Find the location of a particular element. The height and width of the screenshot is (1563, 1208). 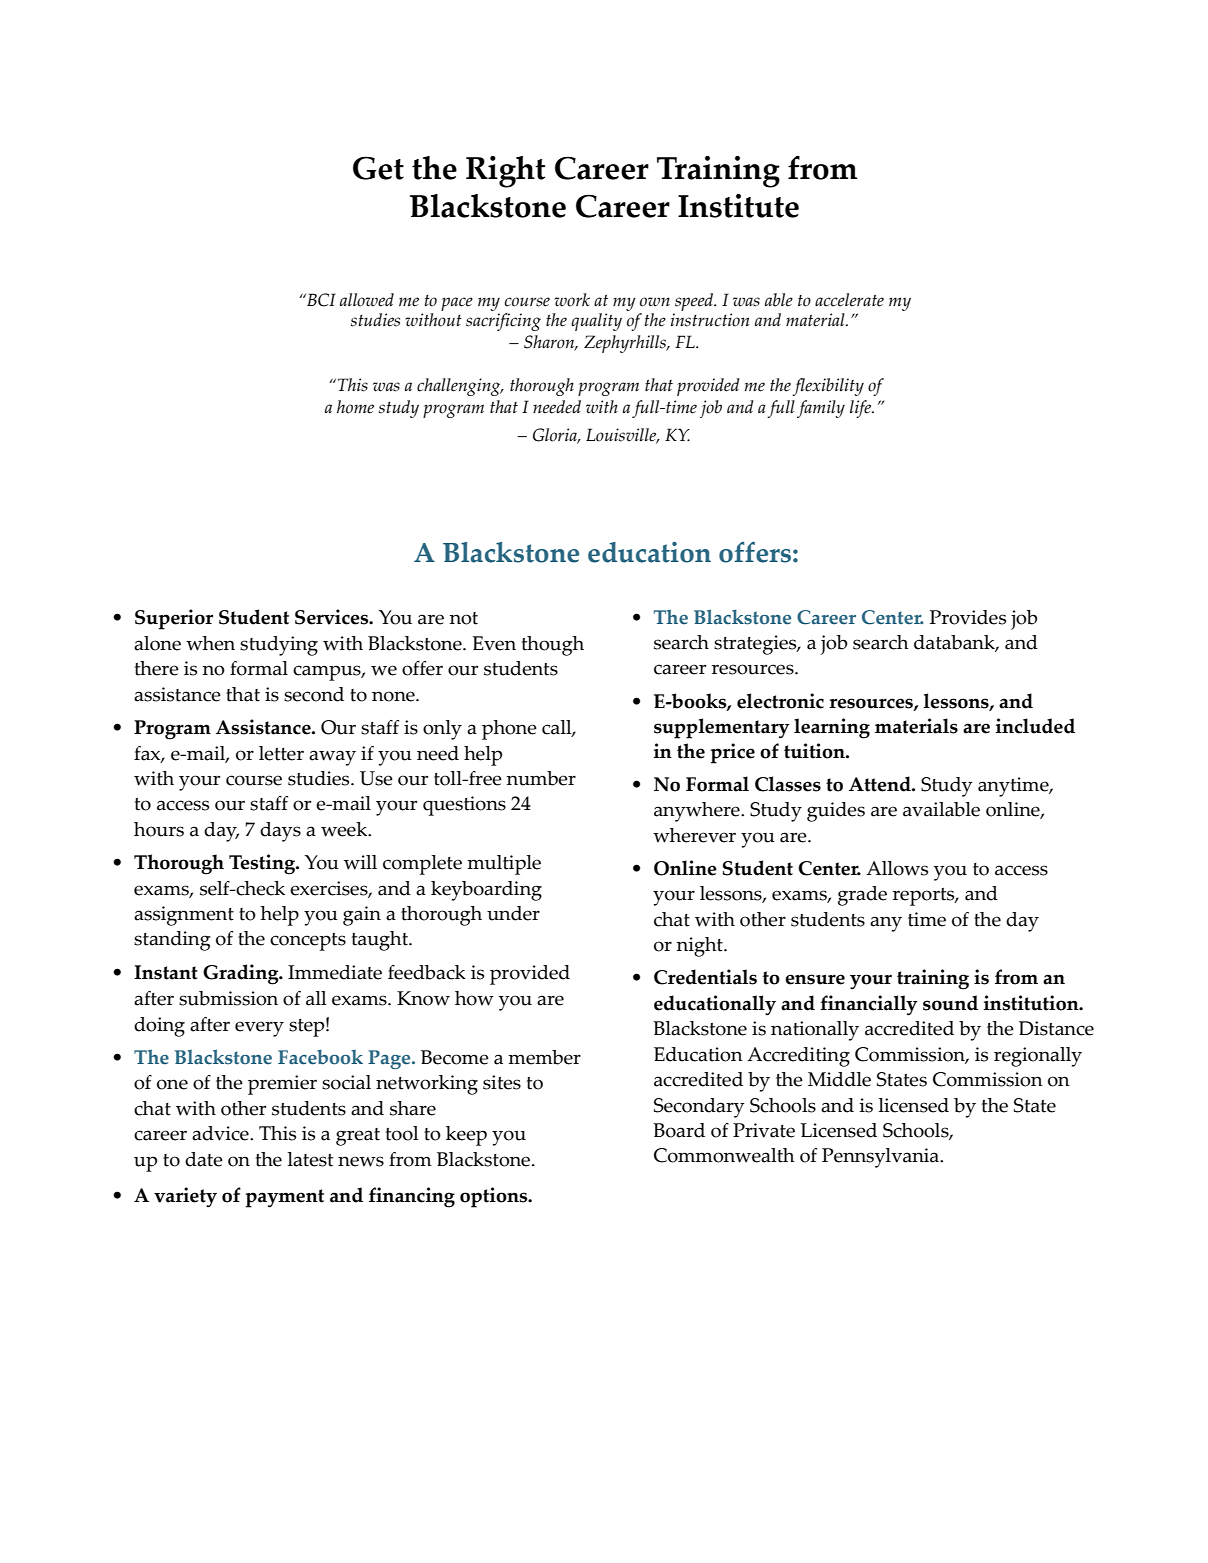

Commonwealth is located at coordinates (724, 1155).
